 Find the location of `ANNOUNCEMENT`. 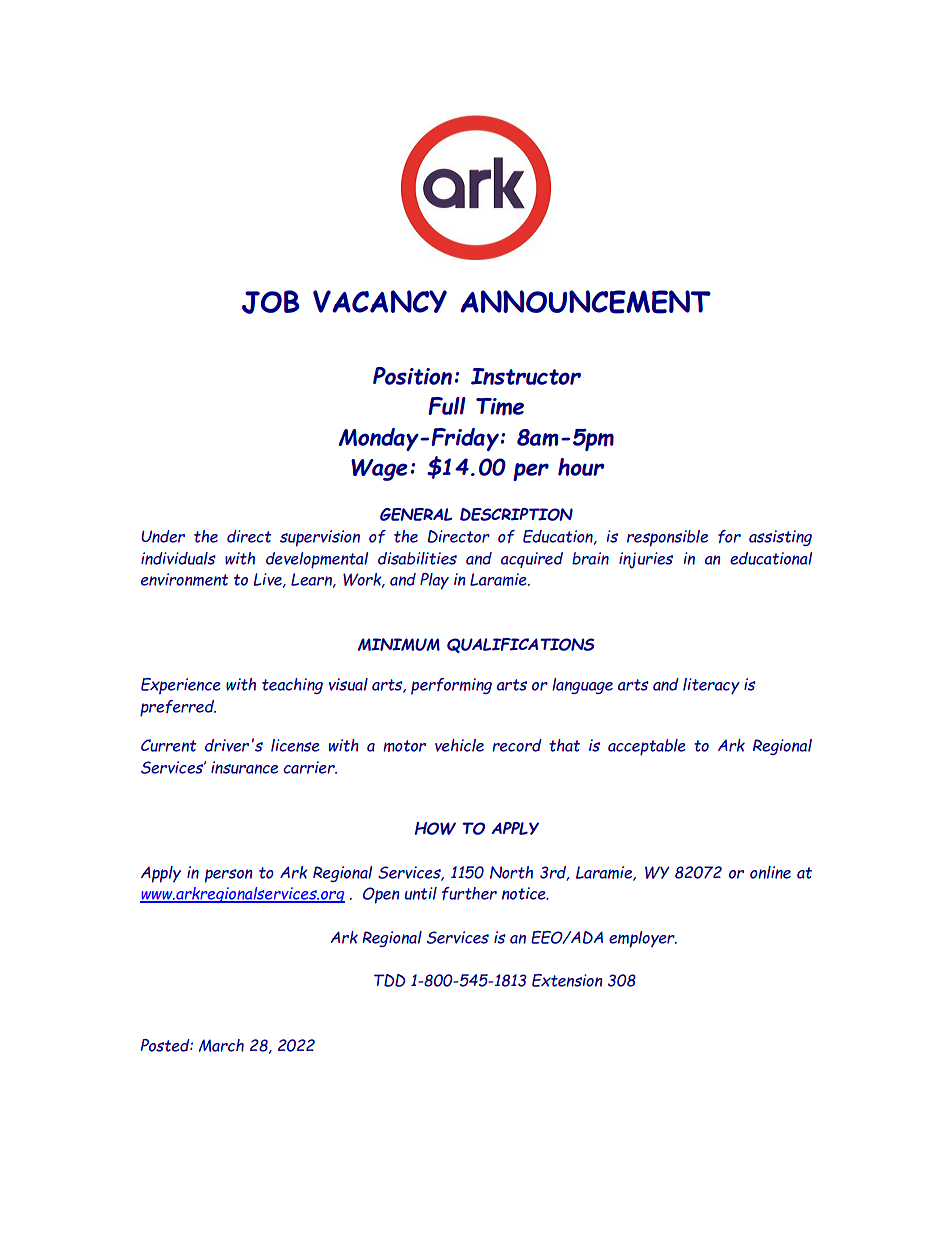

ANNOUNCEMENT is located at coordinates (585, 302).
